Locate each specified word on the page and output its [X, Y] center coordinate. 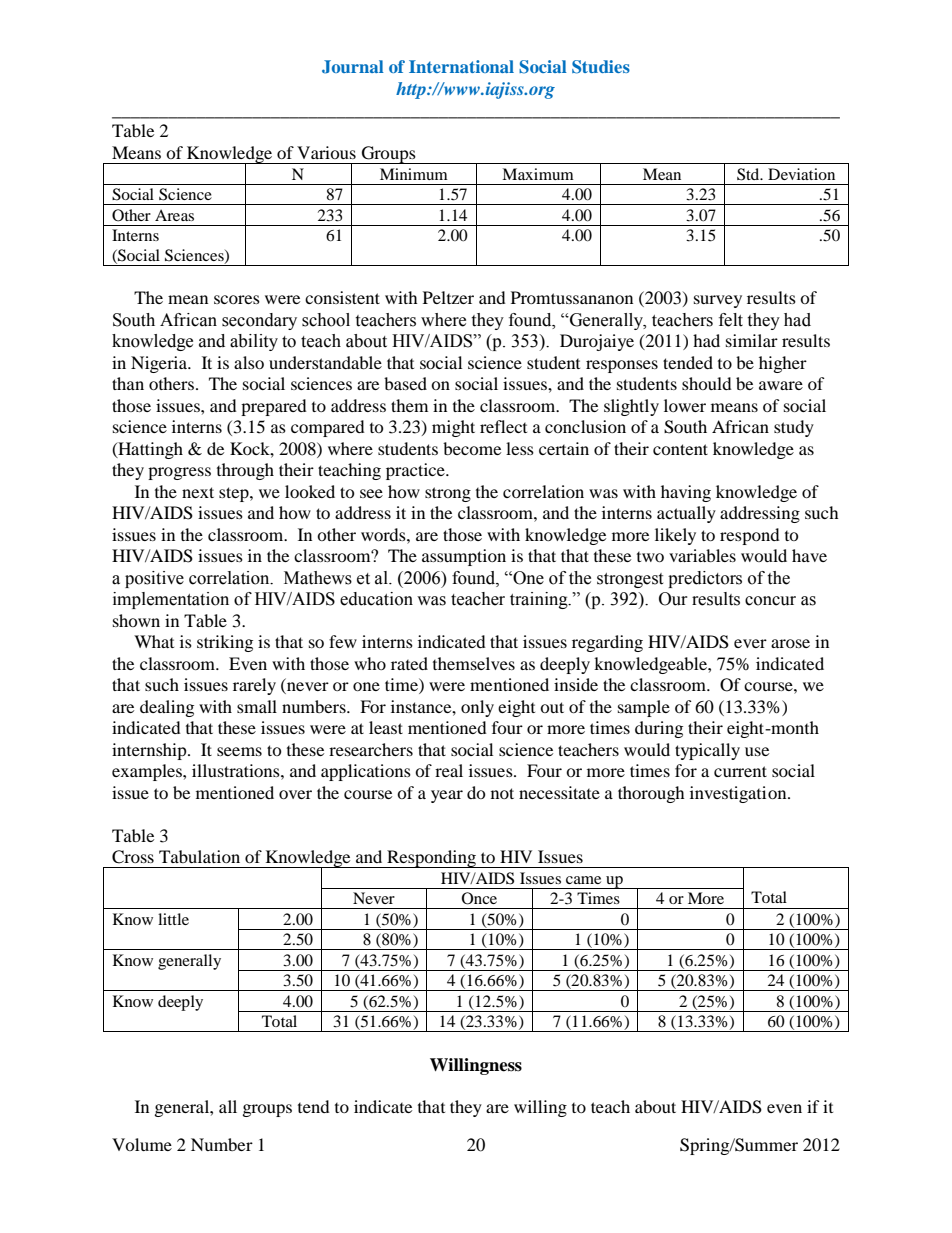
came [583, 880]
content [680, 449]
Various [326, 152]
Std [749, 174]
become [472, 448]
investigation [739, 794]
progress [179, 473]
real [449, 770]
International [461, 66]
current [740, 771]
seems [239, 751]
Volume [142, 1144]
